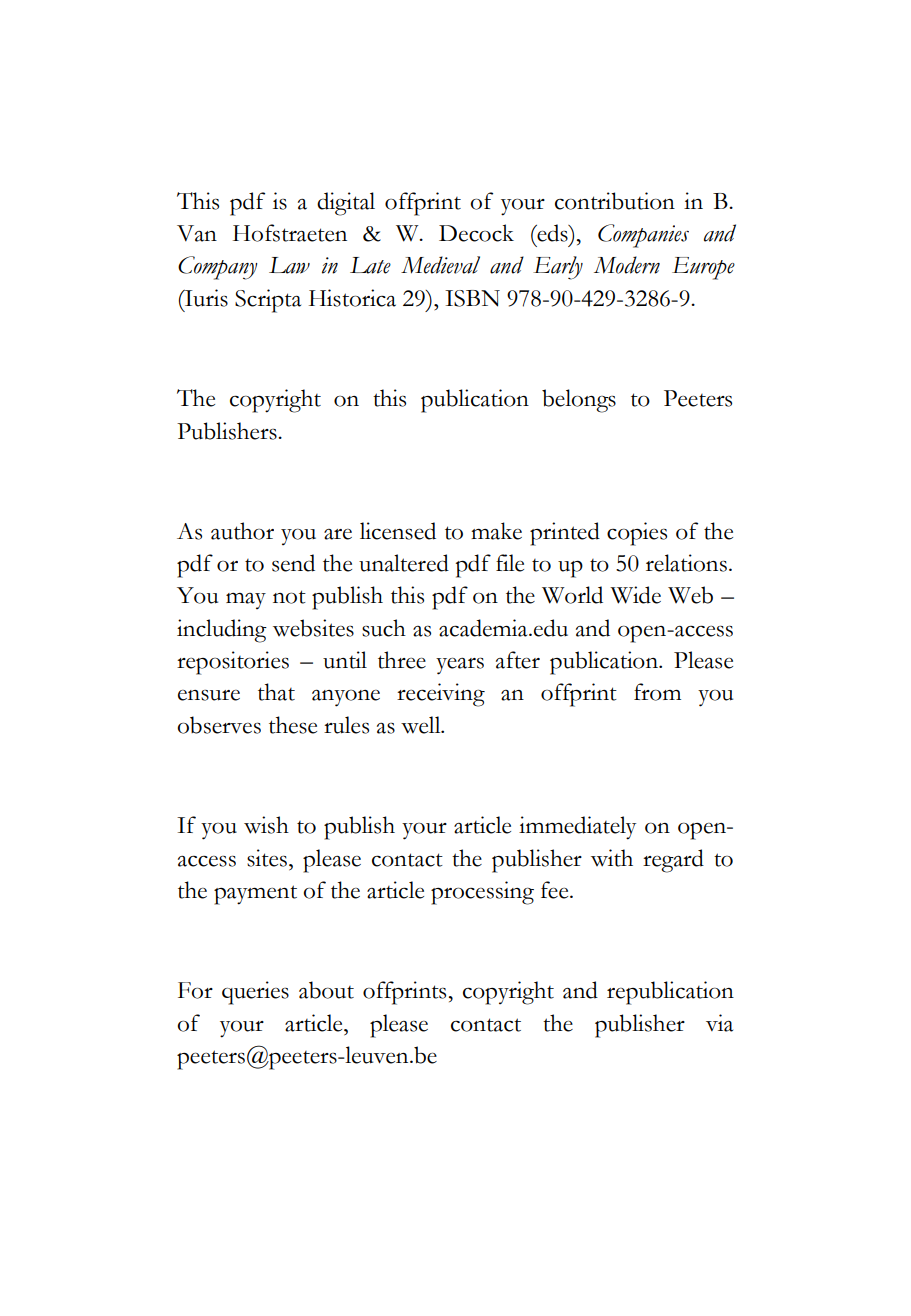 This document has width=911, height=1316. What do you see at coordinates (326, 990) in the document?
I see `about` at bounding box center [326, 990].
